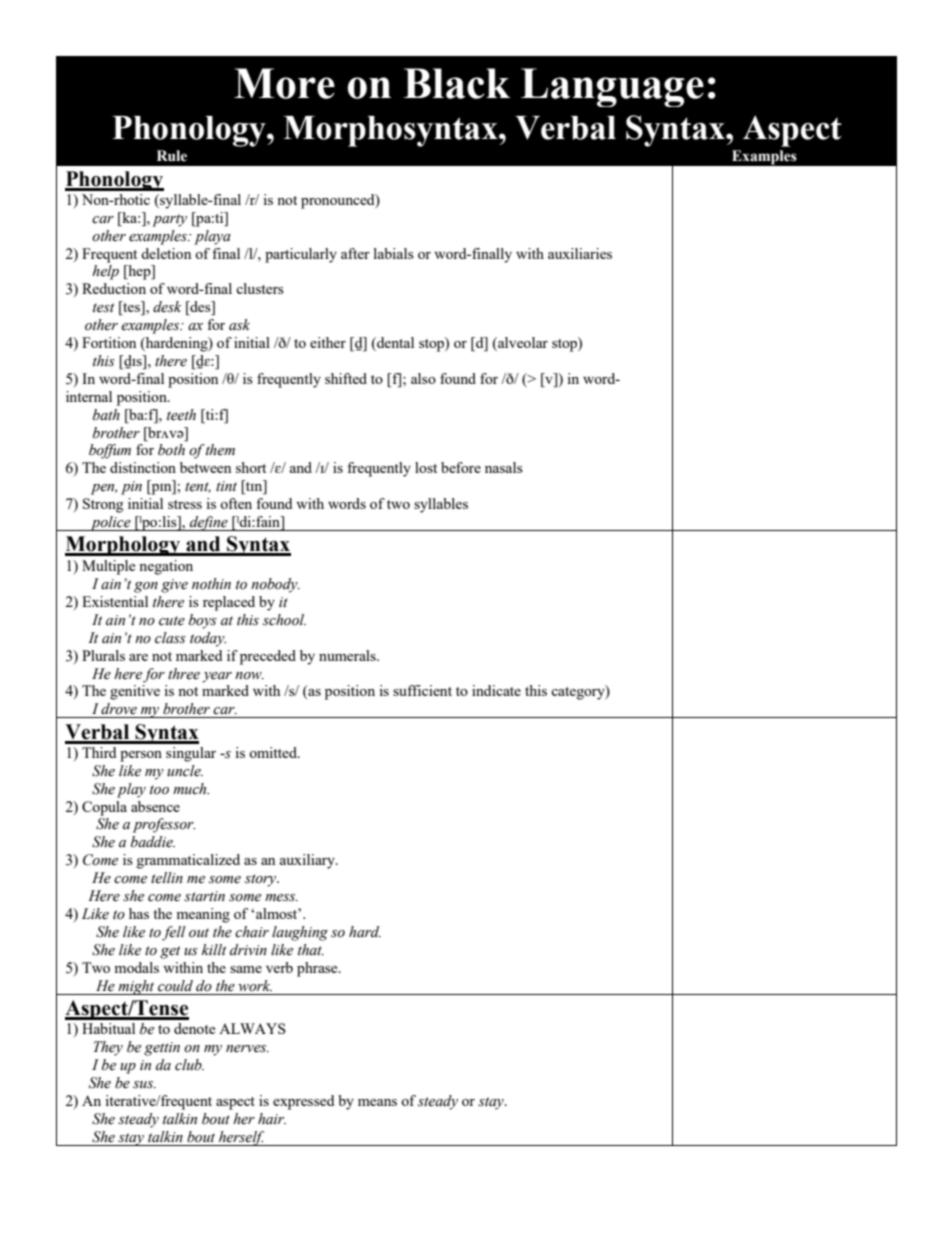 Image resolution: width=952 pixels, height=1233 pixels. I want to click on shifted, so click(346, 378).
